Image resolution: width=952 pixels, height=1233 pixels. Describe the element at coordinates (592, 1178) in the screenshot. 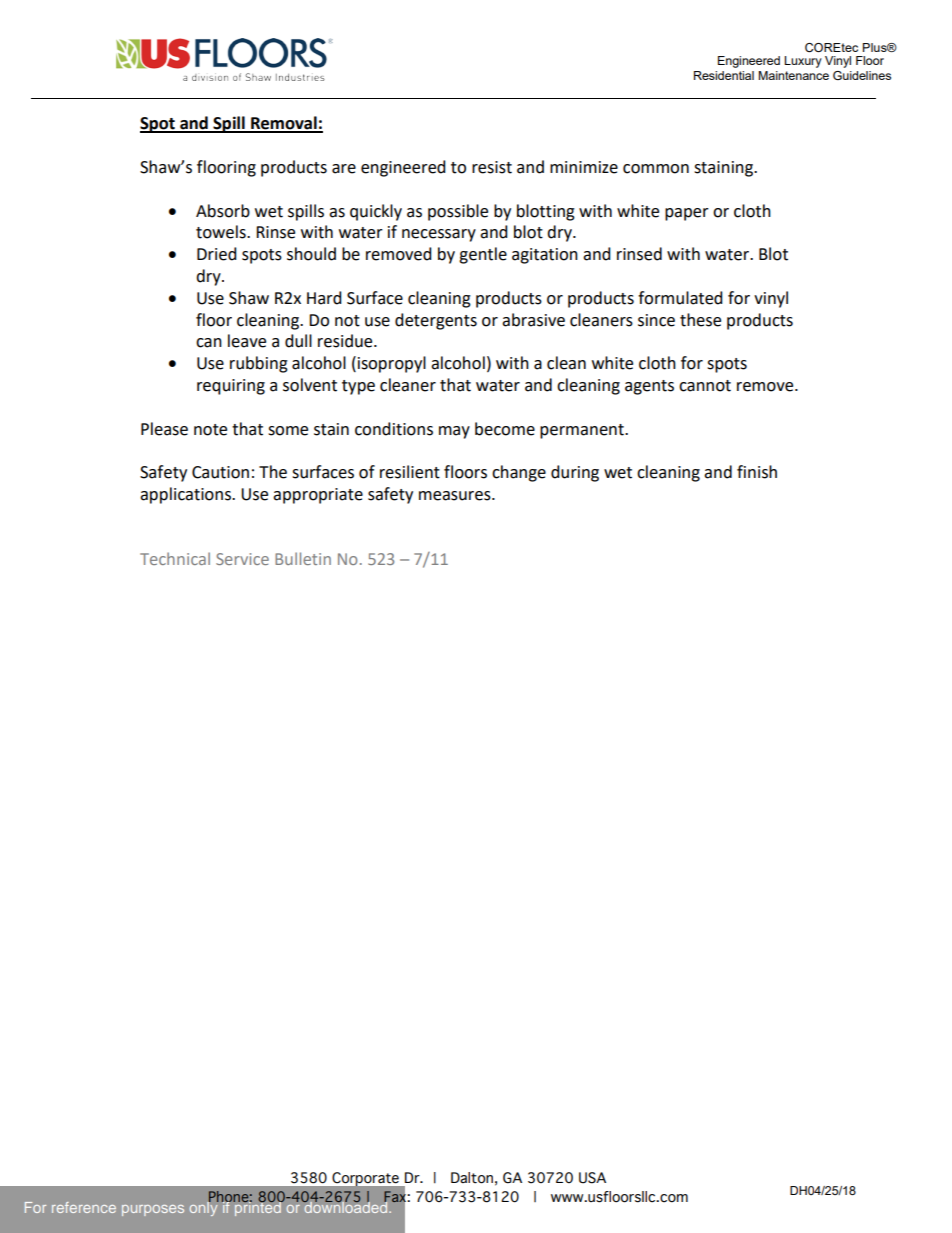

I see `USA` at that location.
